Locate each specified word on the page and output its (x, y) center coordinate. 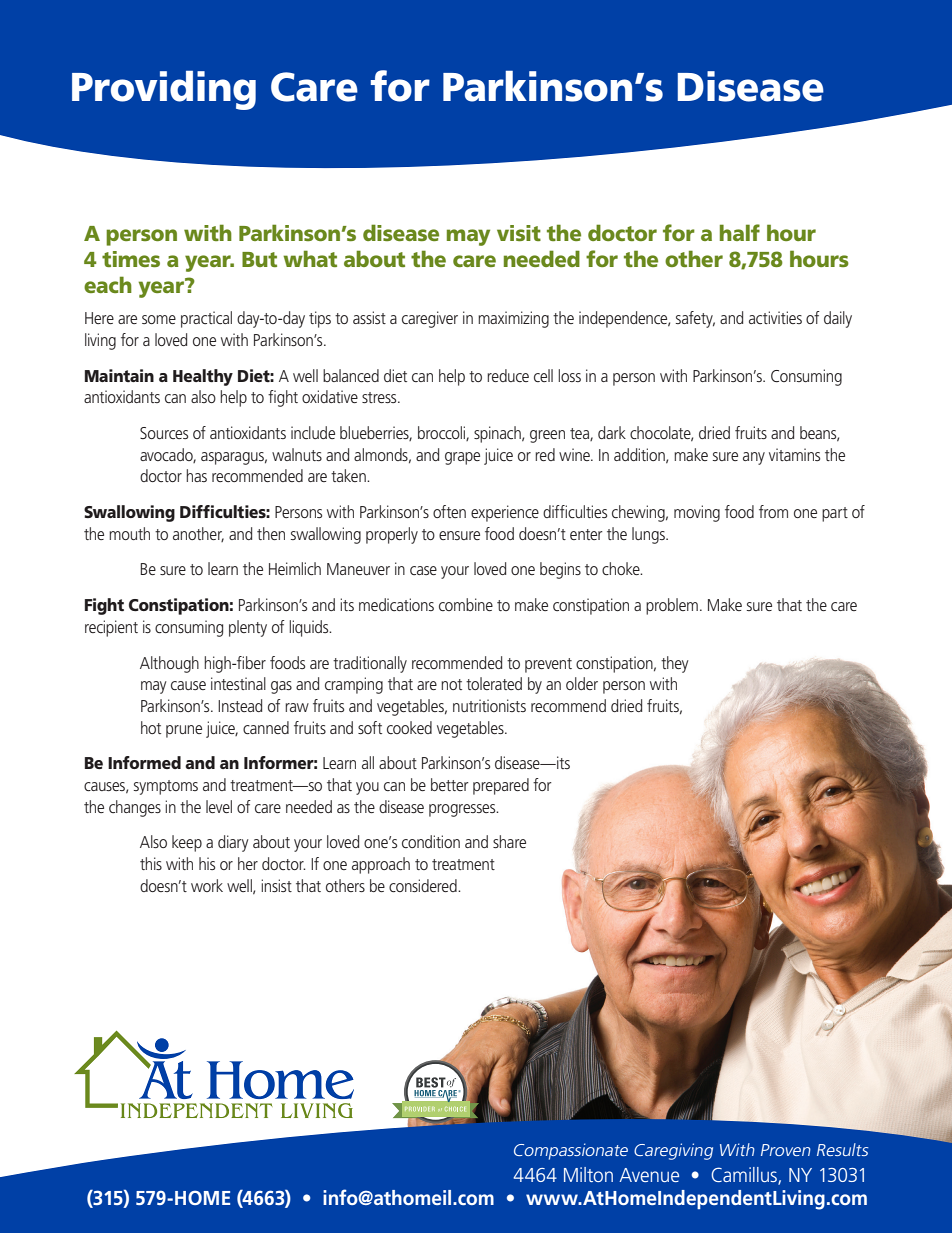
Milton (588, 1174)
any (754, 458)
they (675, 664)
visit (519, 233)
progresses (463, 810)
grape (462, 458)
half (740, 232)
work (207, 885)
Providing (164, 90)
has (196, 475)
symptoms (166, 787)
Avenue (649, 1175)
